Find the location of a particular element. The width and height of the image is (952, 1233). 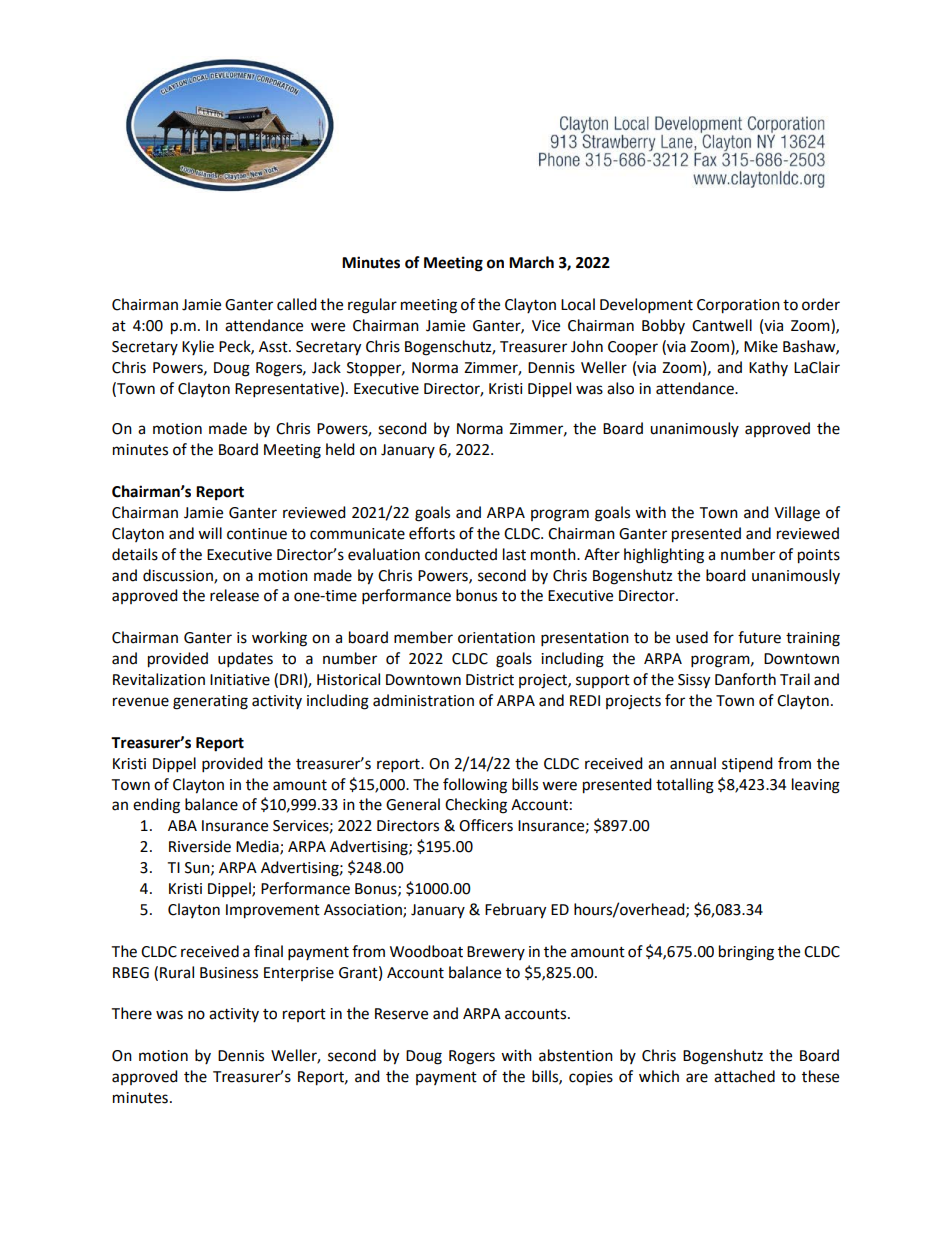

March is located at coordinates (531, 262).
